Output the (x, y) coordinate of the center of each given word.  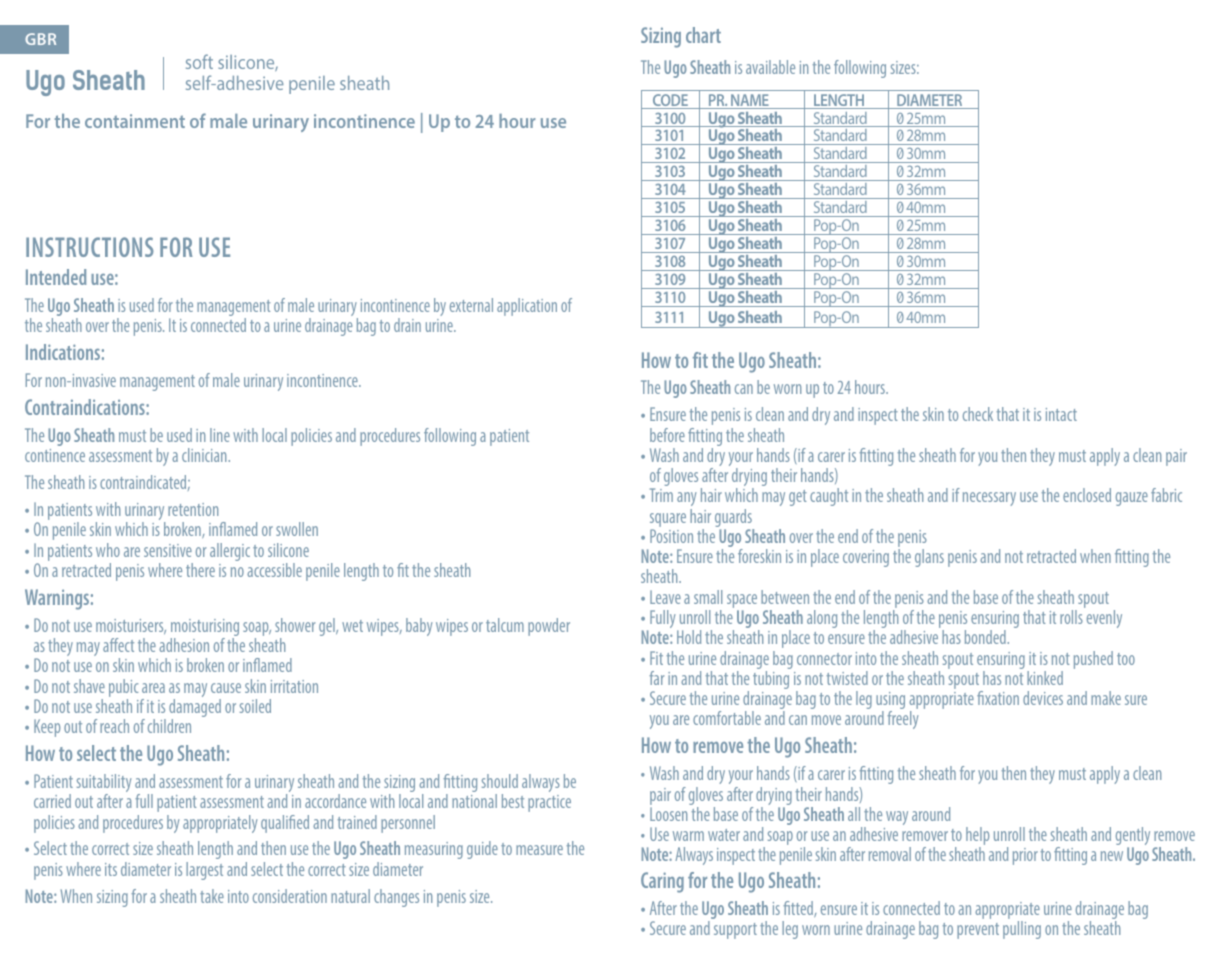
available (770, 67)
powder (549, 627)
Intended (56, 277)
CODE (670, 101)
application (527, 307)
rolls (1071, 617)
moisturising (205, 629)
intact (1061, 414)
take (212, 896)
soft (199, 61)
